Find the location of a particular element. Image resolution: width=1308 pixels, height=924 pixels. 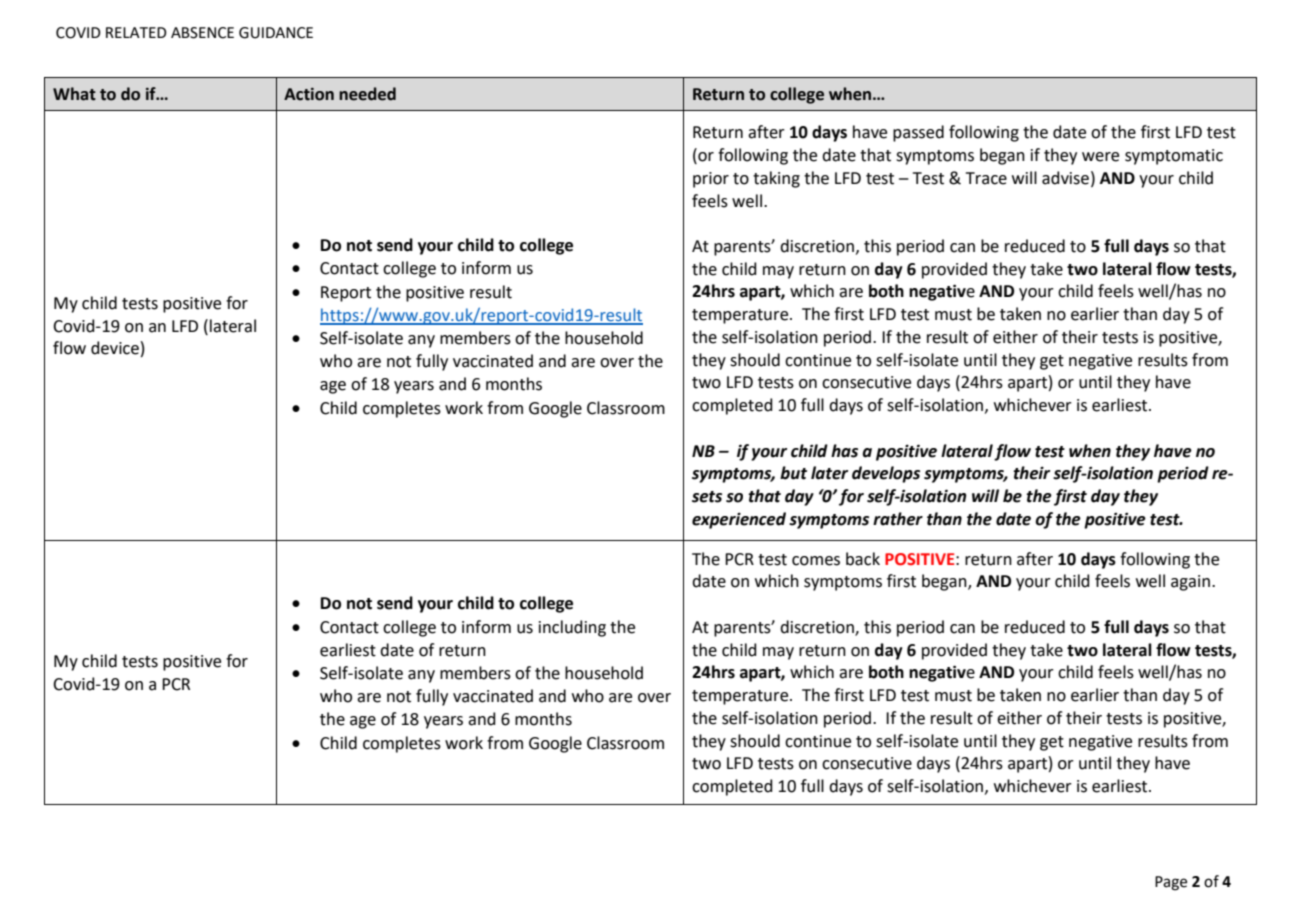

including is located at coordinates (572, 628).
